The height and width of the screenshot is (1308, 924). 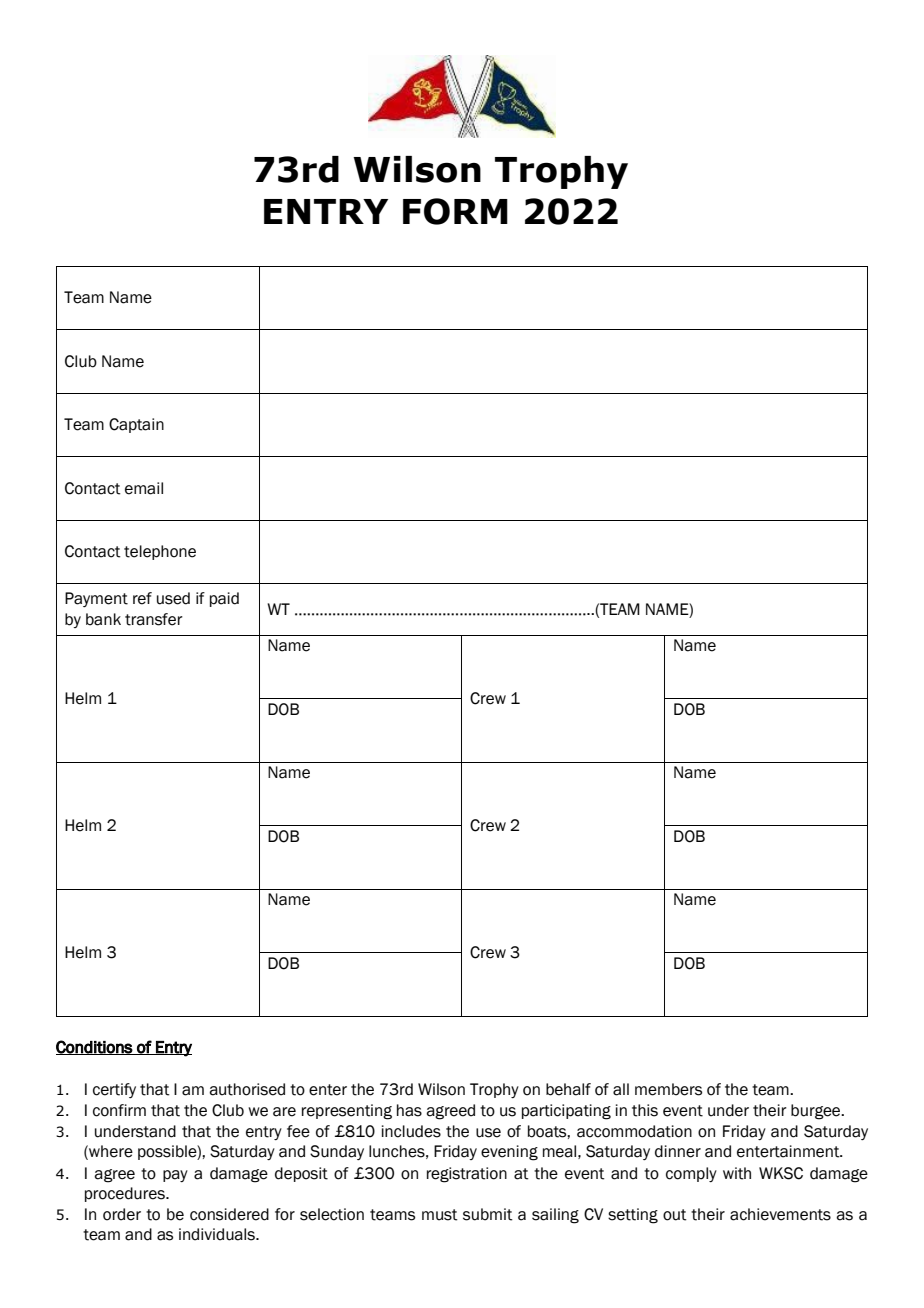 What do you see at coordinates (455, 211) in the screenshot?
I see `FORM` at bounding box center [455, 211].
